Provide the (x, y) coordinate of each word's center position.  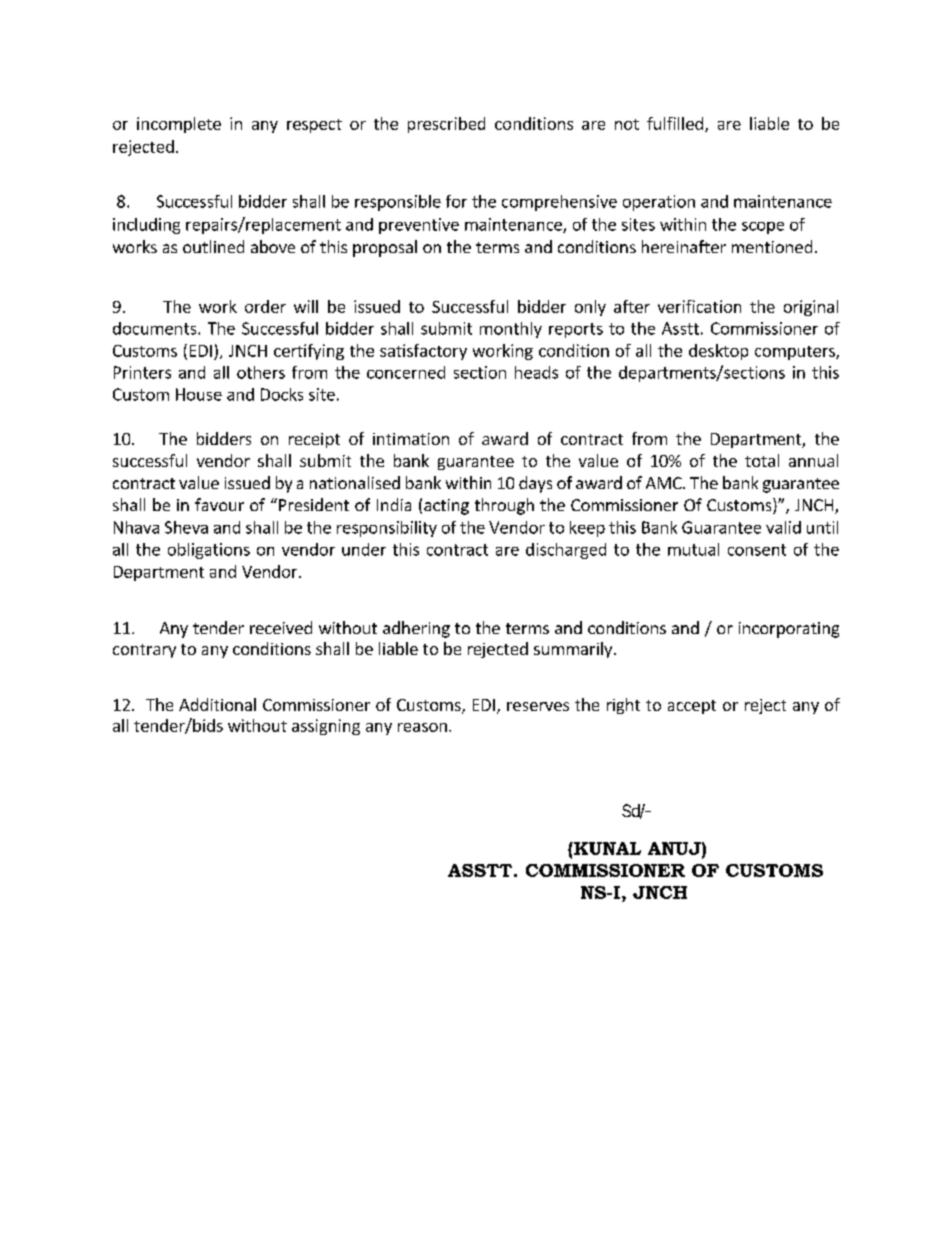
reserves (538, 706)
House (199, 394)
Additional (217, 704)
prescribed (446, 125)
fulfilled (675, 123)
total (762, 460)
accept (692, 707)
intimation (411, 439)
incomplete (179, 125)
